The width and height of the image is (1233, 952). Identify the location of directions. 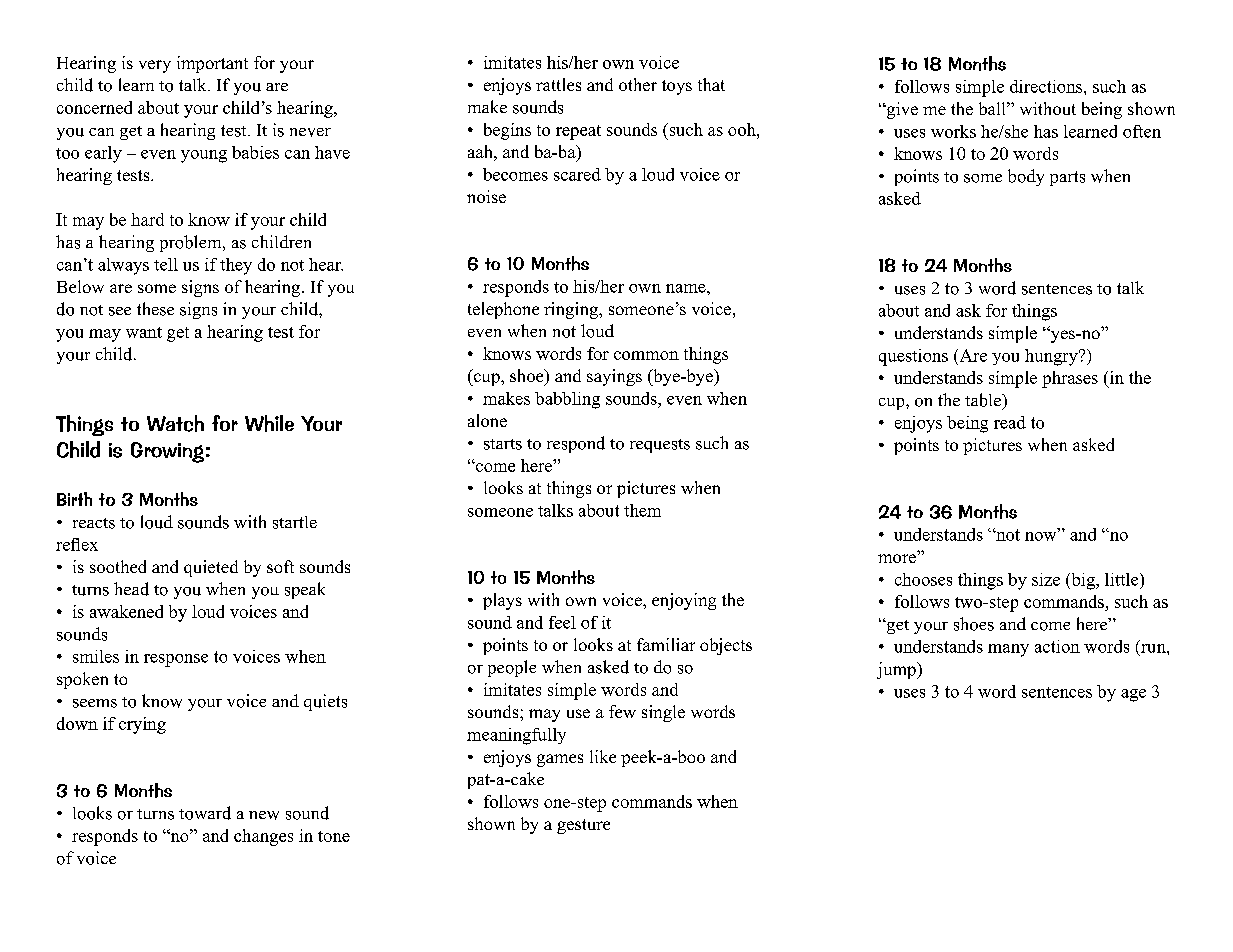
(1047, 86).
